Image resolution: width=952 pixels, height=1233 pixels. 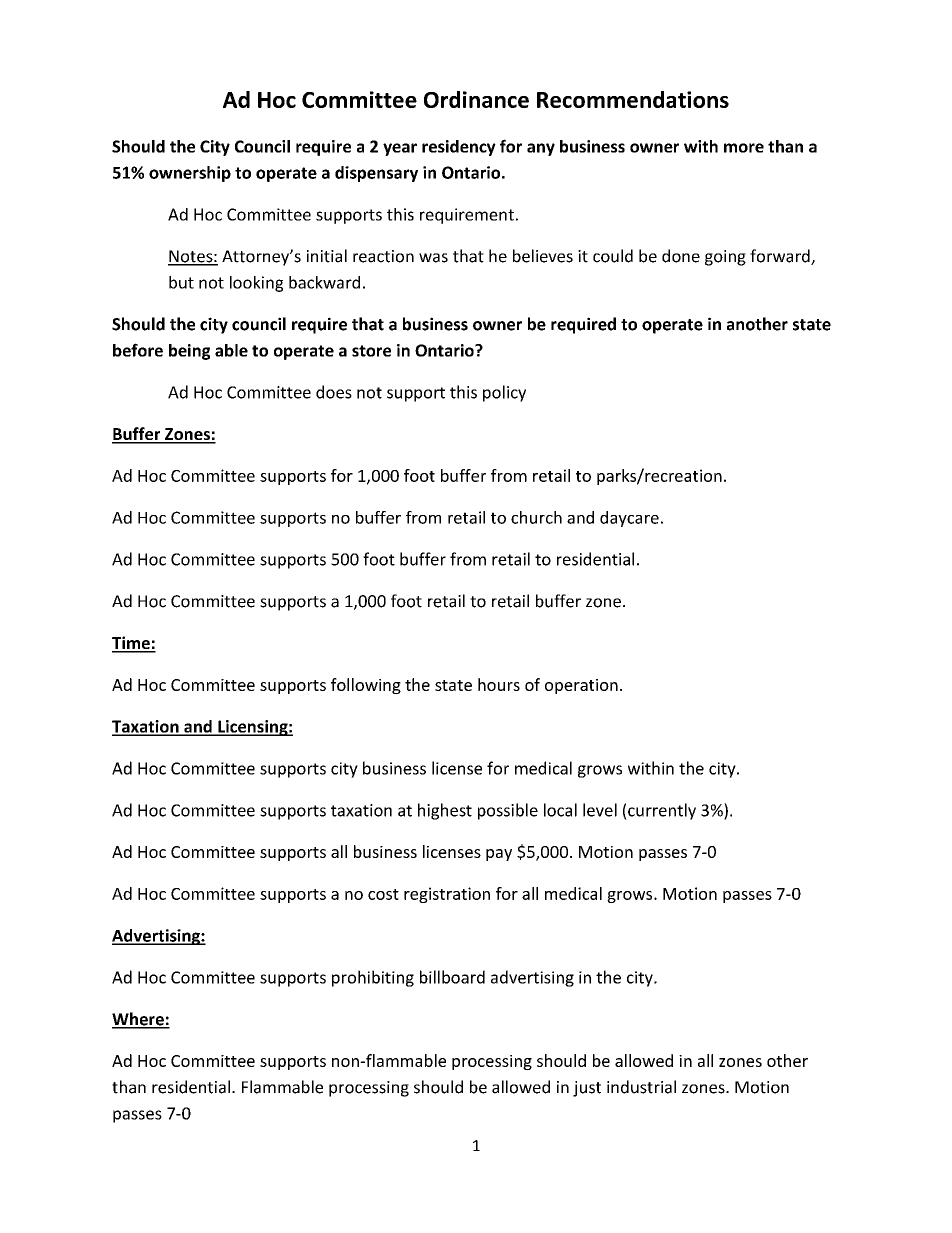 What do you see at coordinates (641, 1087) in the screenshot?
I see `industrial` at bounding box center [641, 1087].
